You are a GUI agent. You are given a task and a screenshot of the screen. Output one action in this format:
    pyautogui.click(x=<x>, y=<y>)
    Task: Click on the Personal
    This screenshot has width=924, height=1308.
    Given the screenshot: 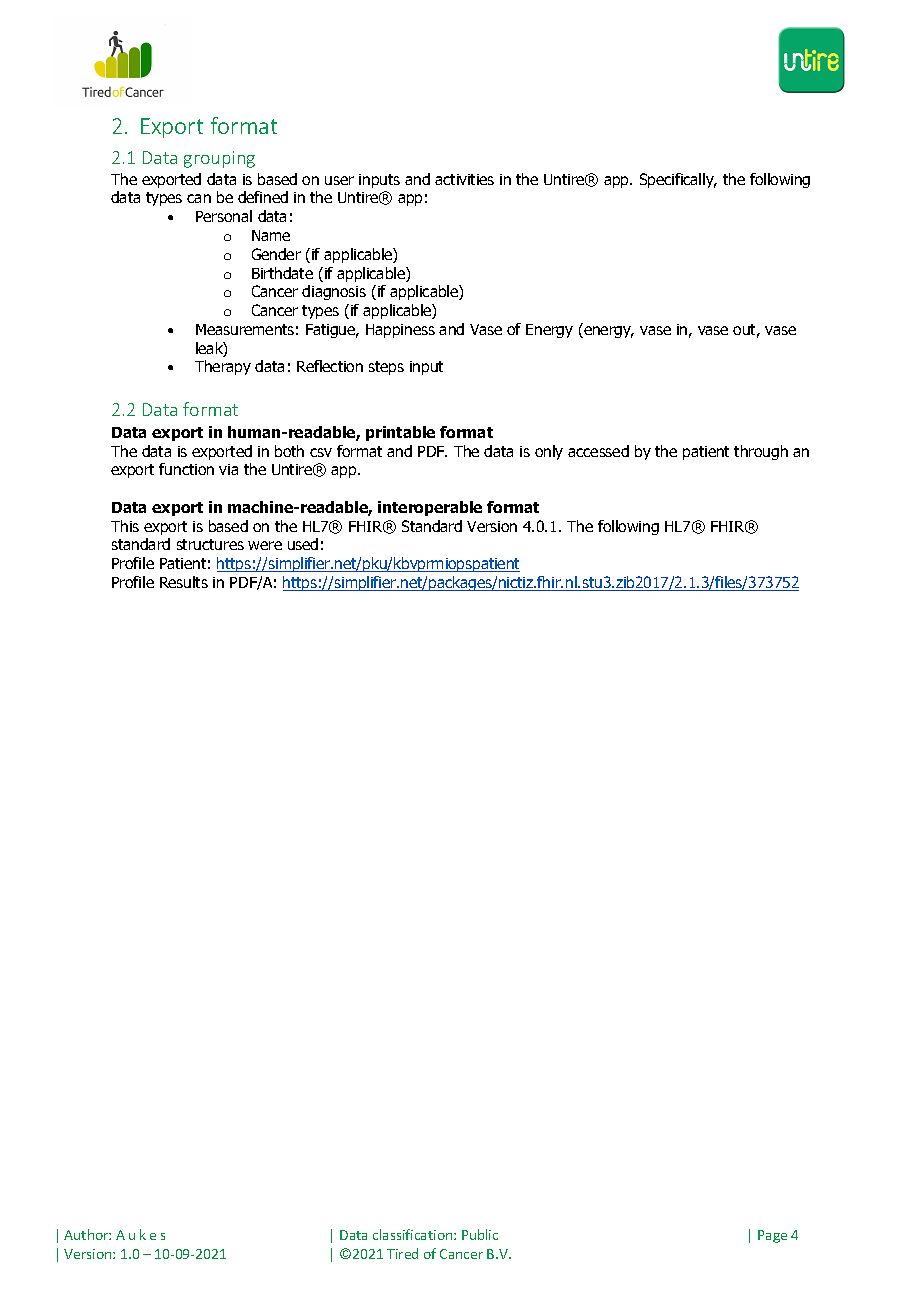 What is the action you would take?
    pyautogui.click(x=224, y=216)
